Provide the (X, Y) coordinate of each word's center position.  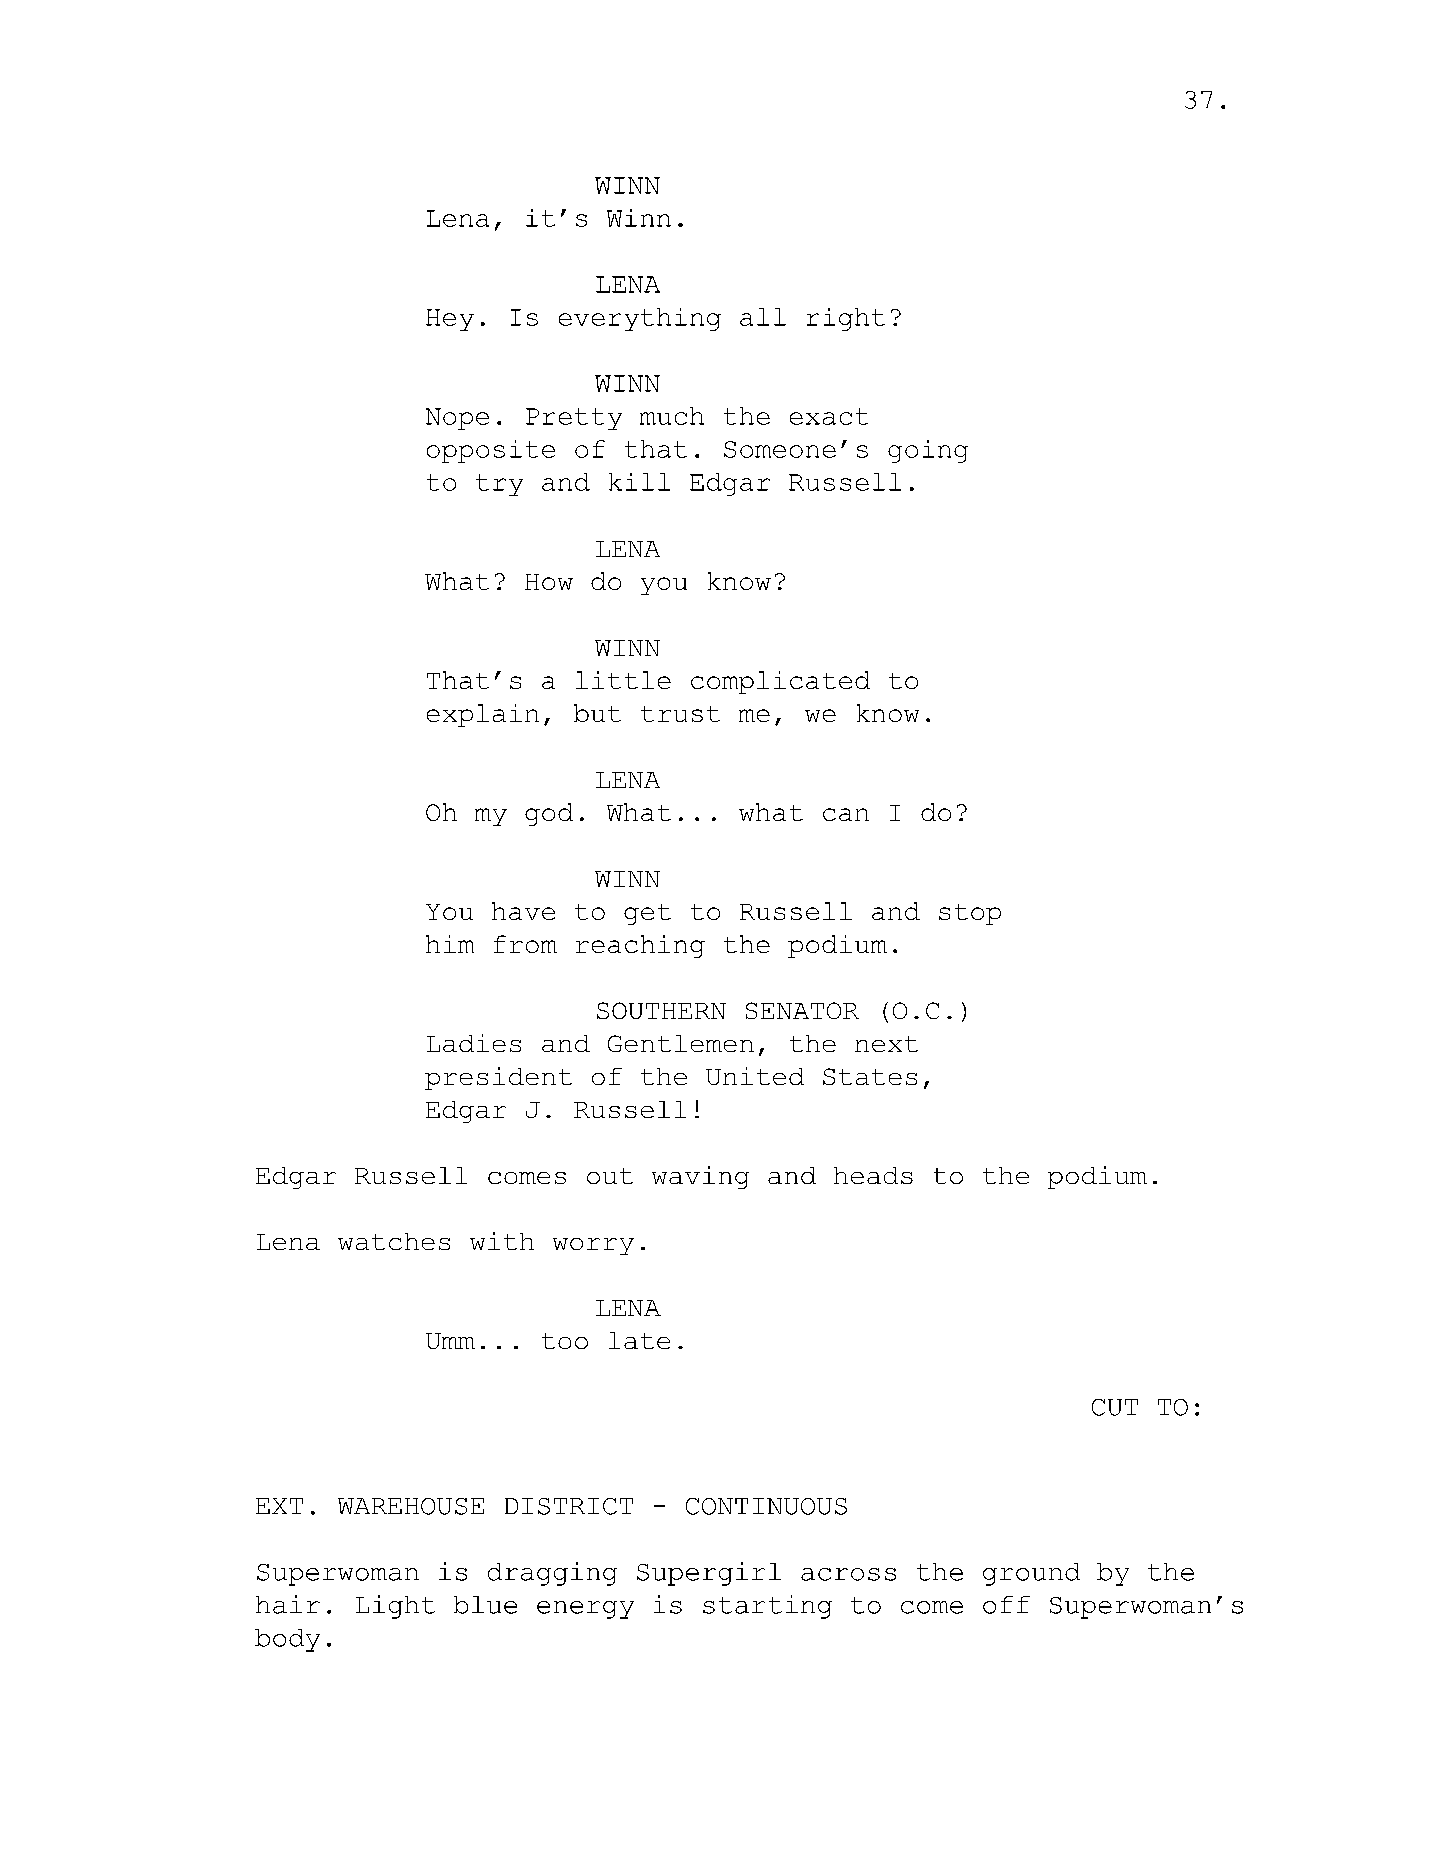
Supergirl (709, 1574)
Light (395, 1607)
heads (873, 1175)
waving (700, 1177)
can (846, 814)
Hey (450, 320)
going (928, 451)
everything (640, 319)
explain (483, 715)
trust (680, 714)
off (1006, 1605)
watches (394, 1241)
